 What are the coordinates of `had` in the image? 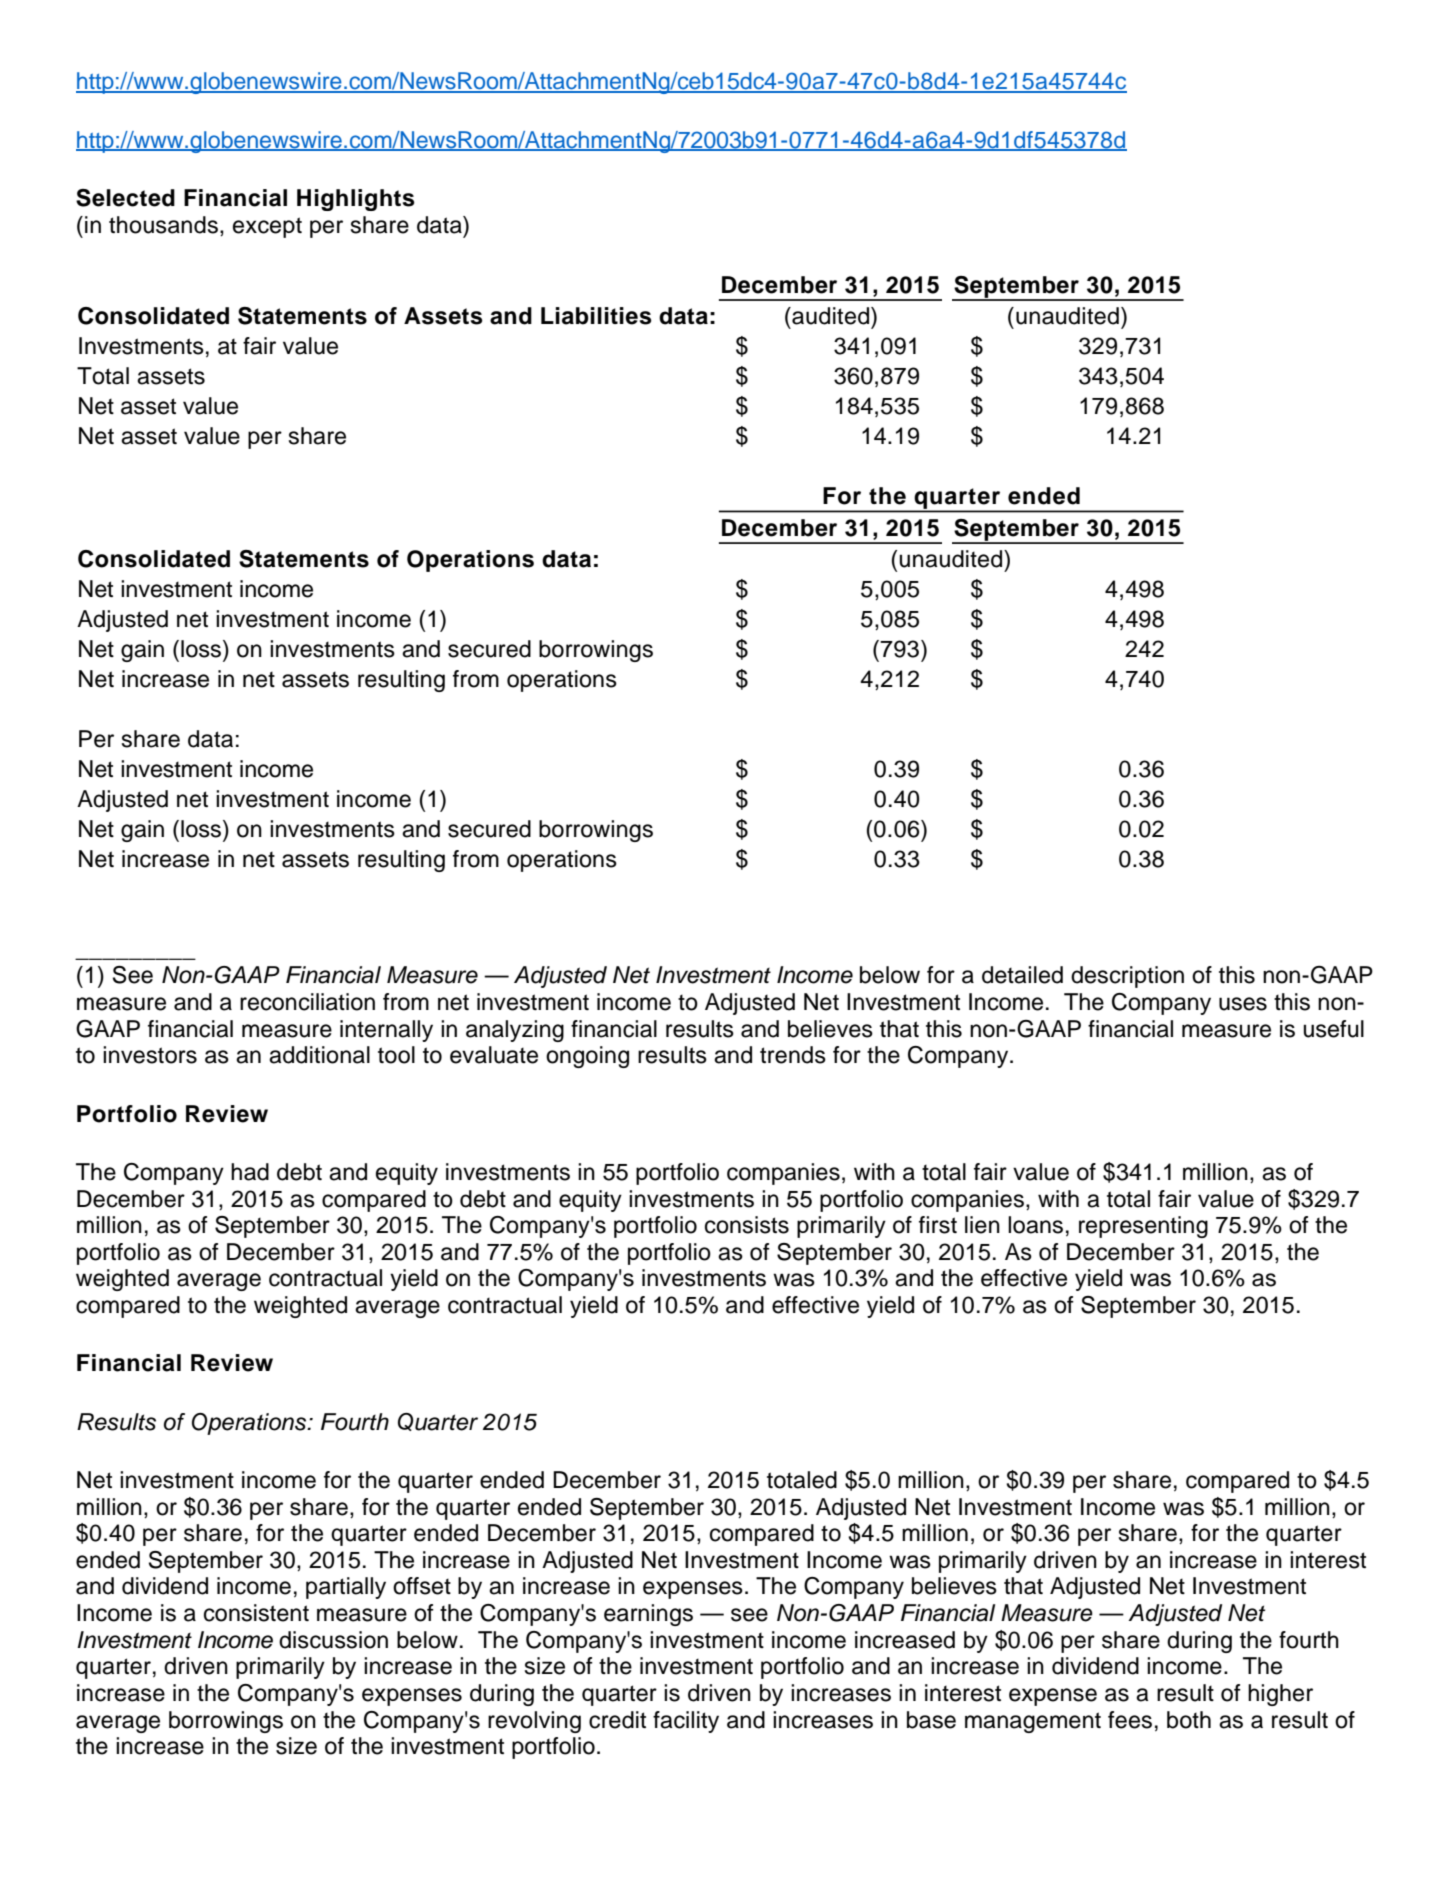 It's located at (250, 1172).
